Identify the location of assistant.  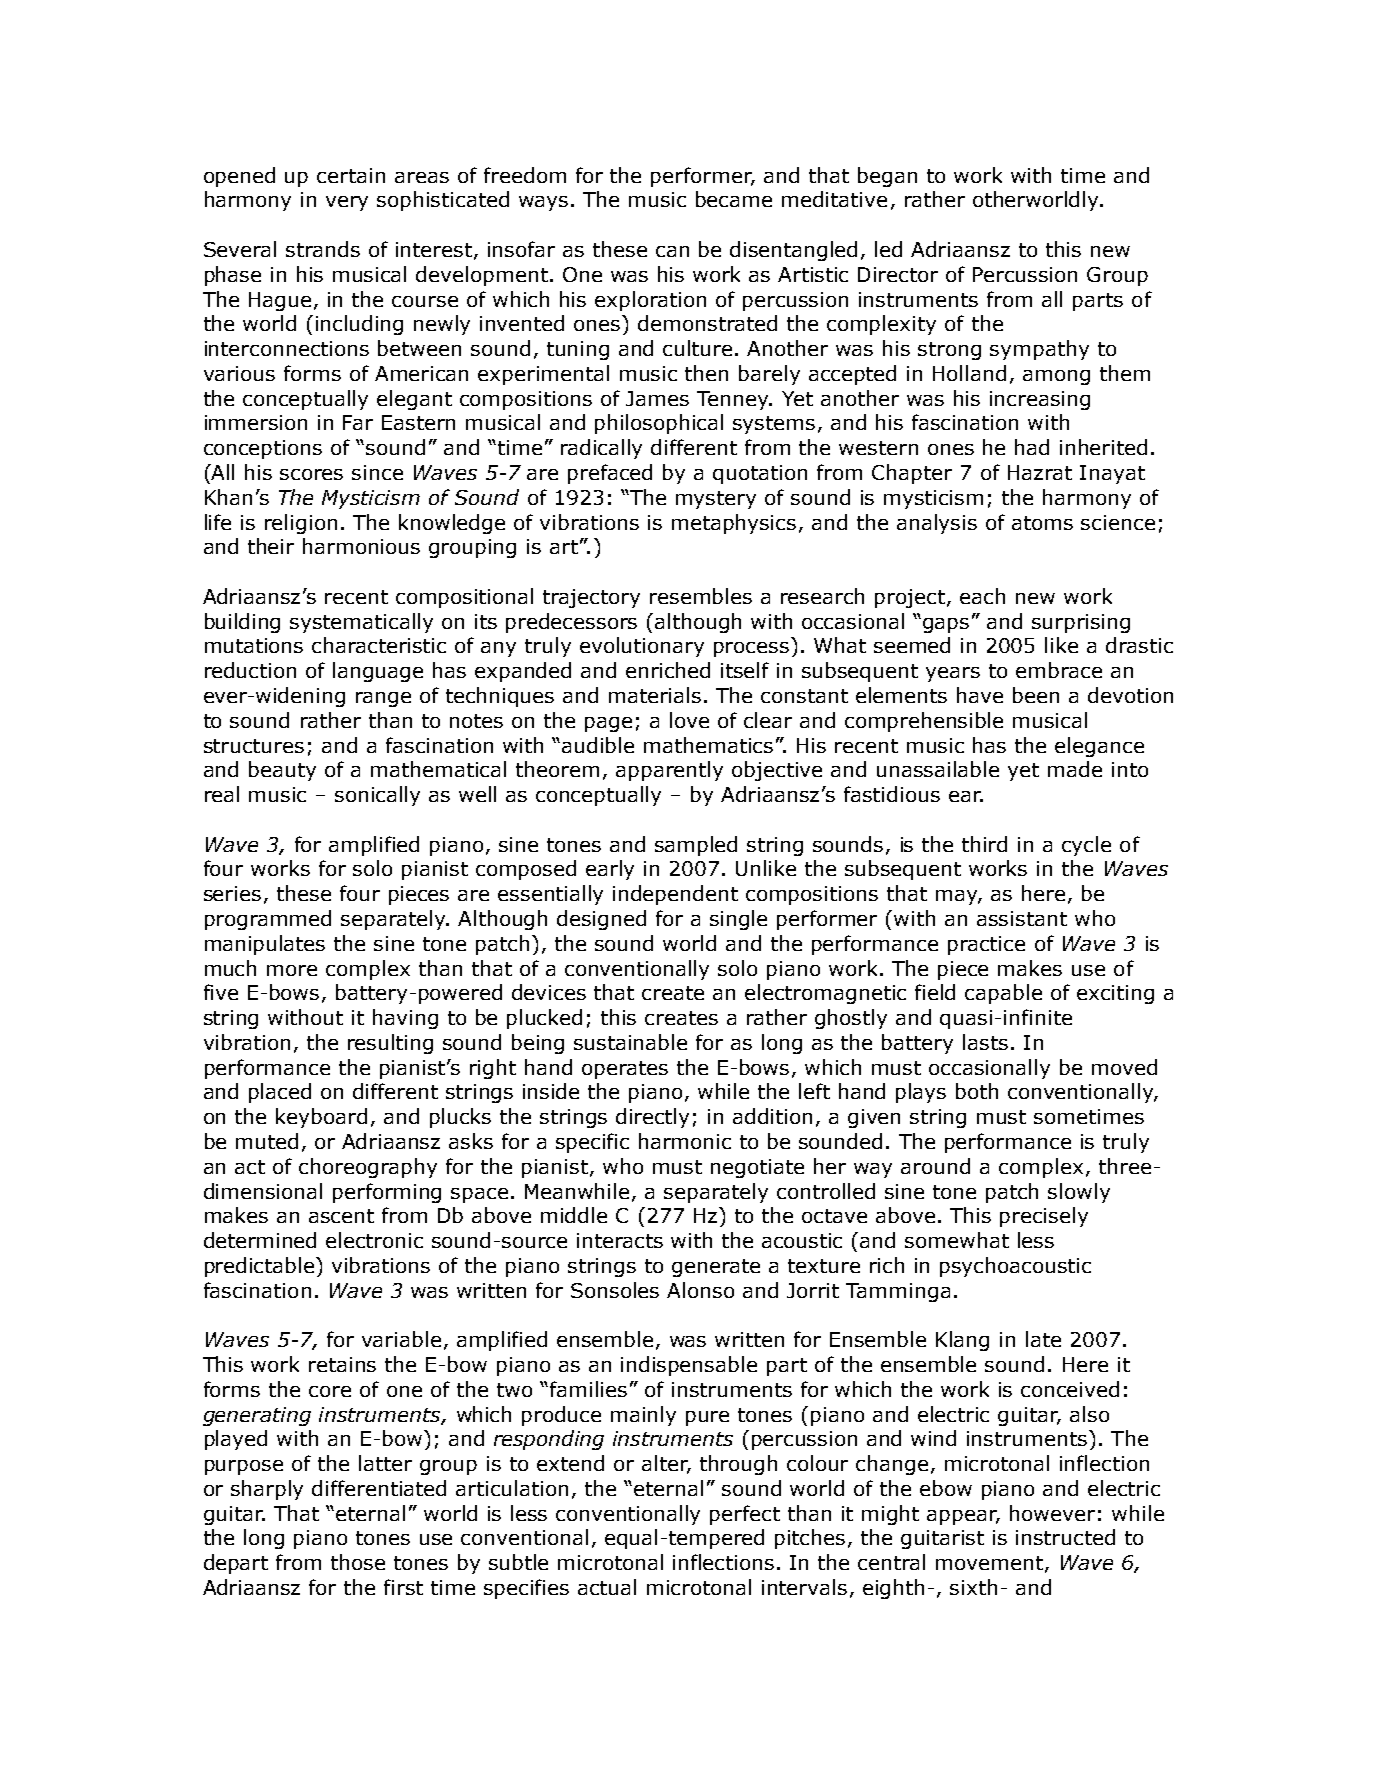
(1022, 918).
